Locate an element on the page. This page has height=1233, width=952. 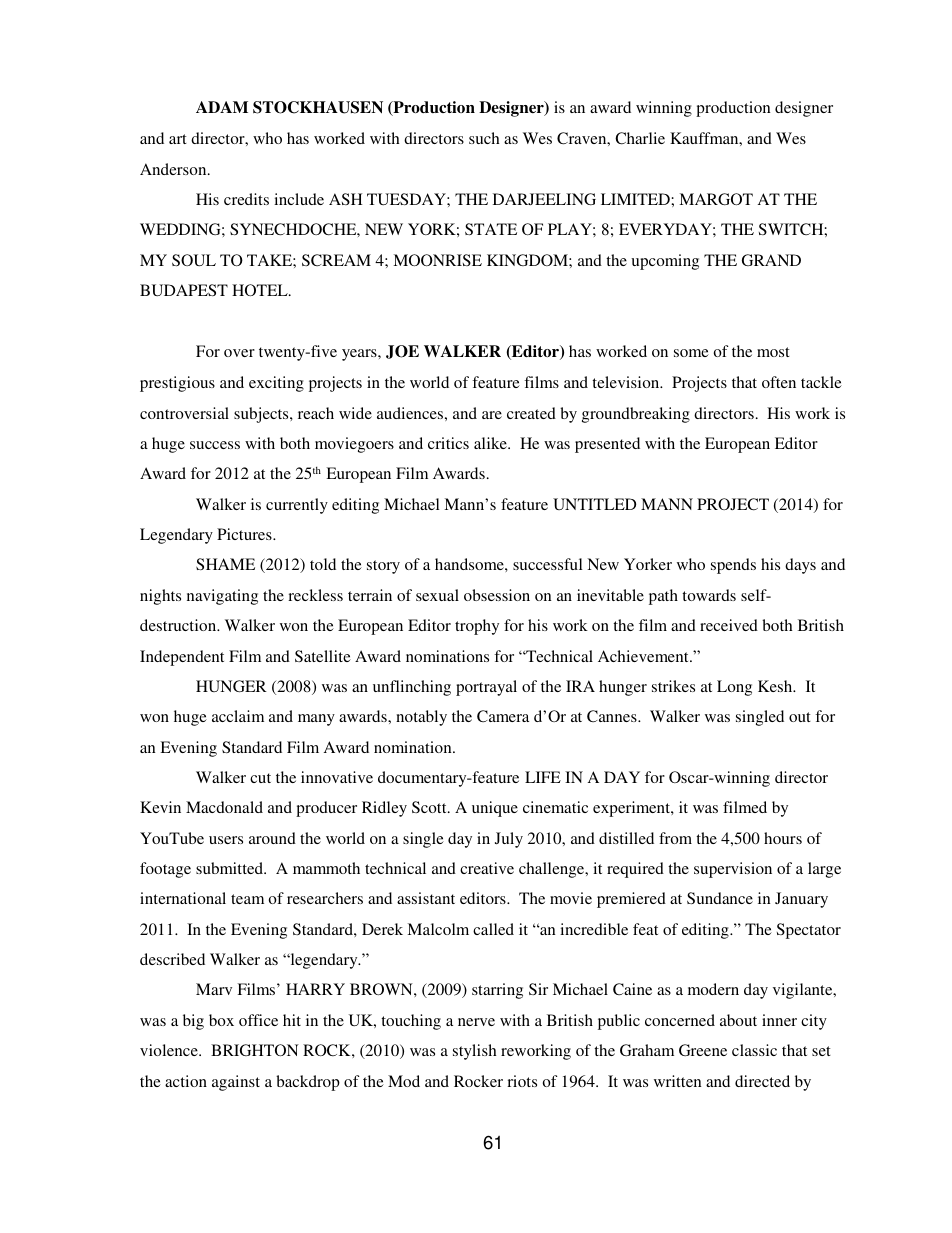
navigating is located at coordinates (222, 597).
